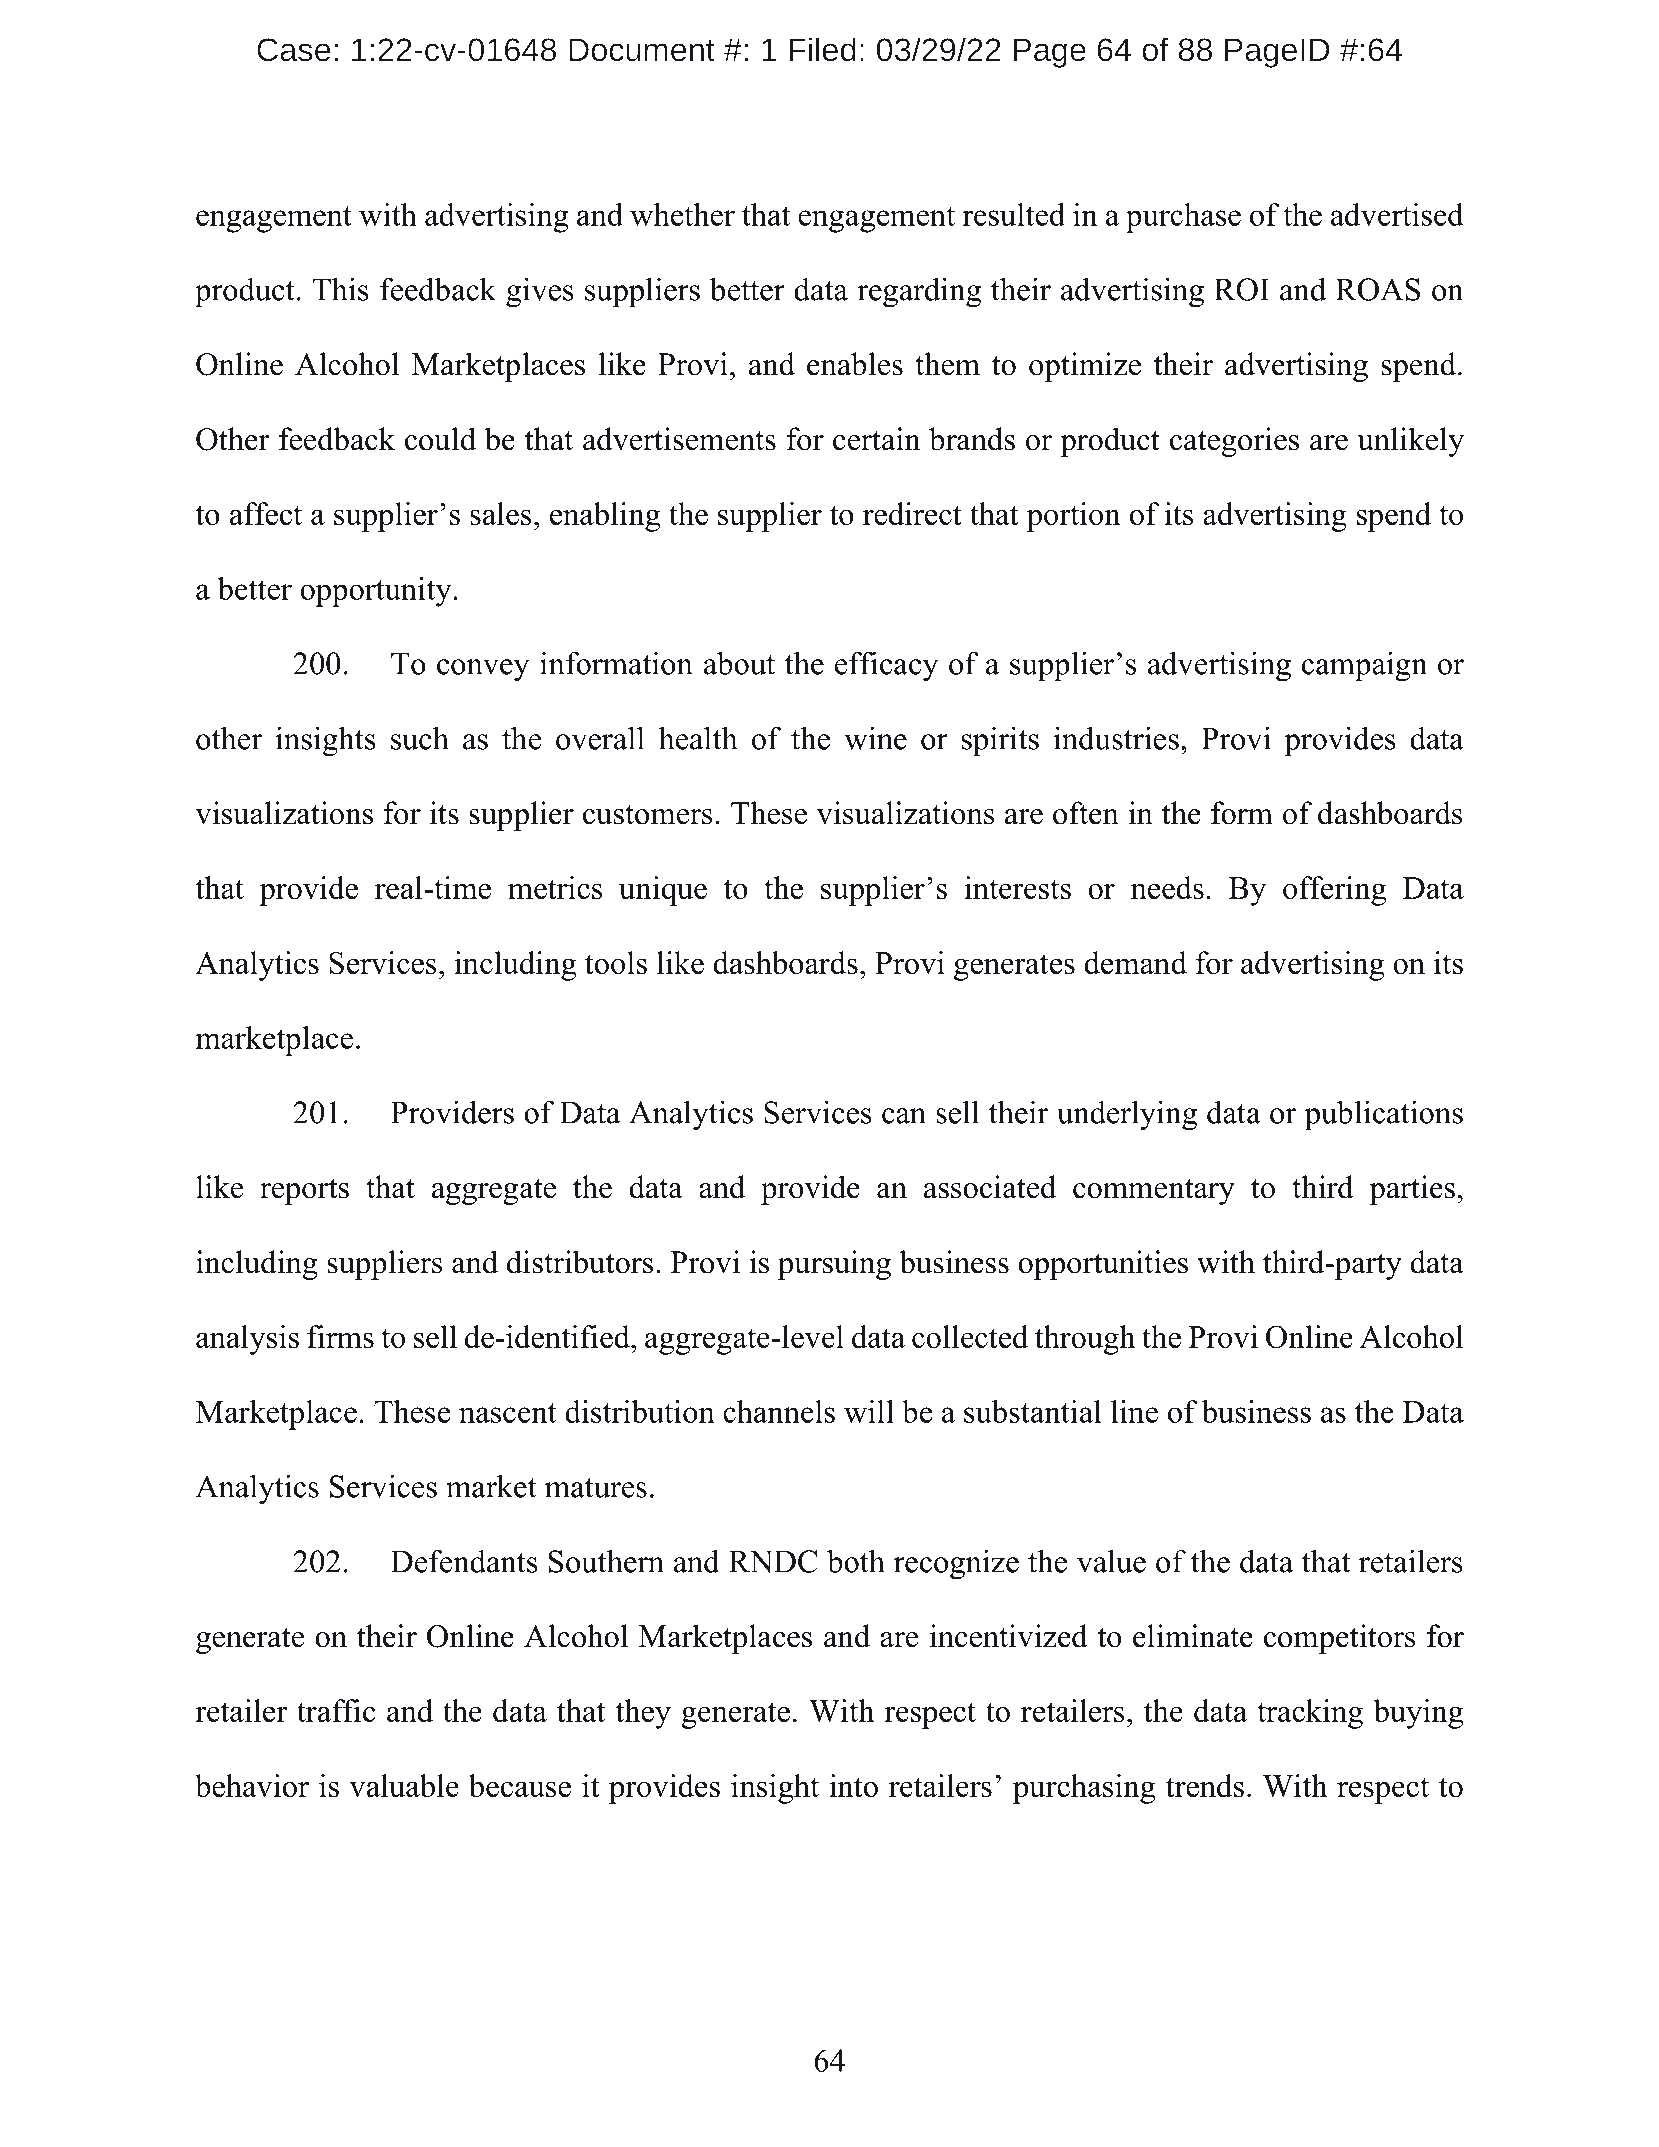  I want to click on purchase, so click(1183, 218).
